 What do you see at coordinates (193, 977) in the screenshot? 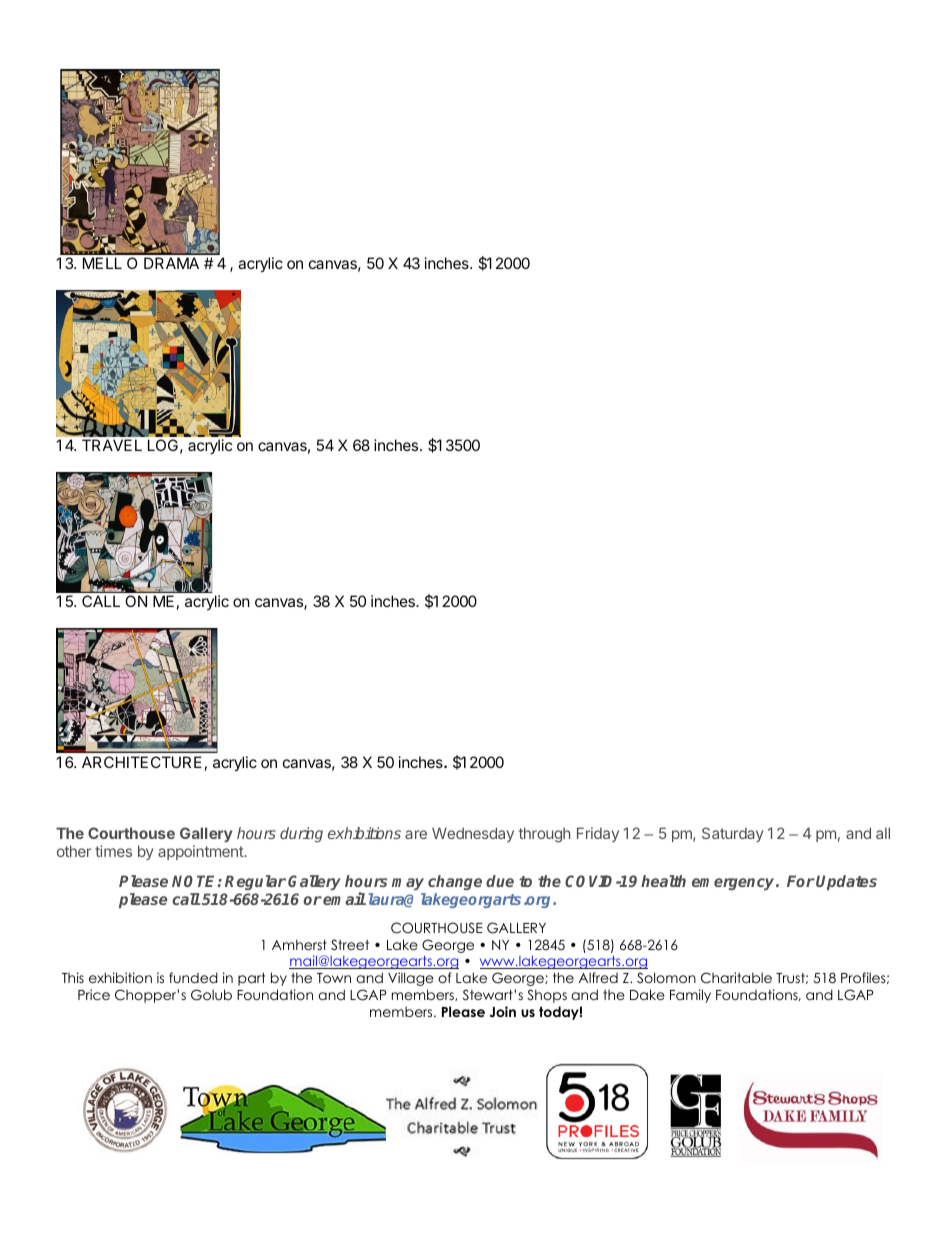
I see `funded` at bounding box center [193, 977].
